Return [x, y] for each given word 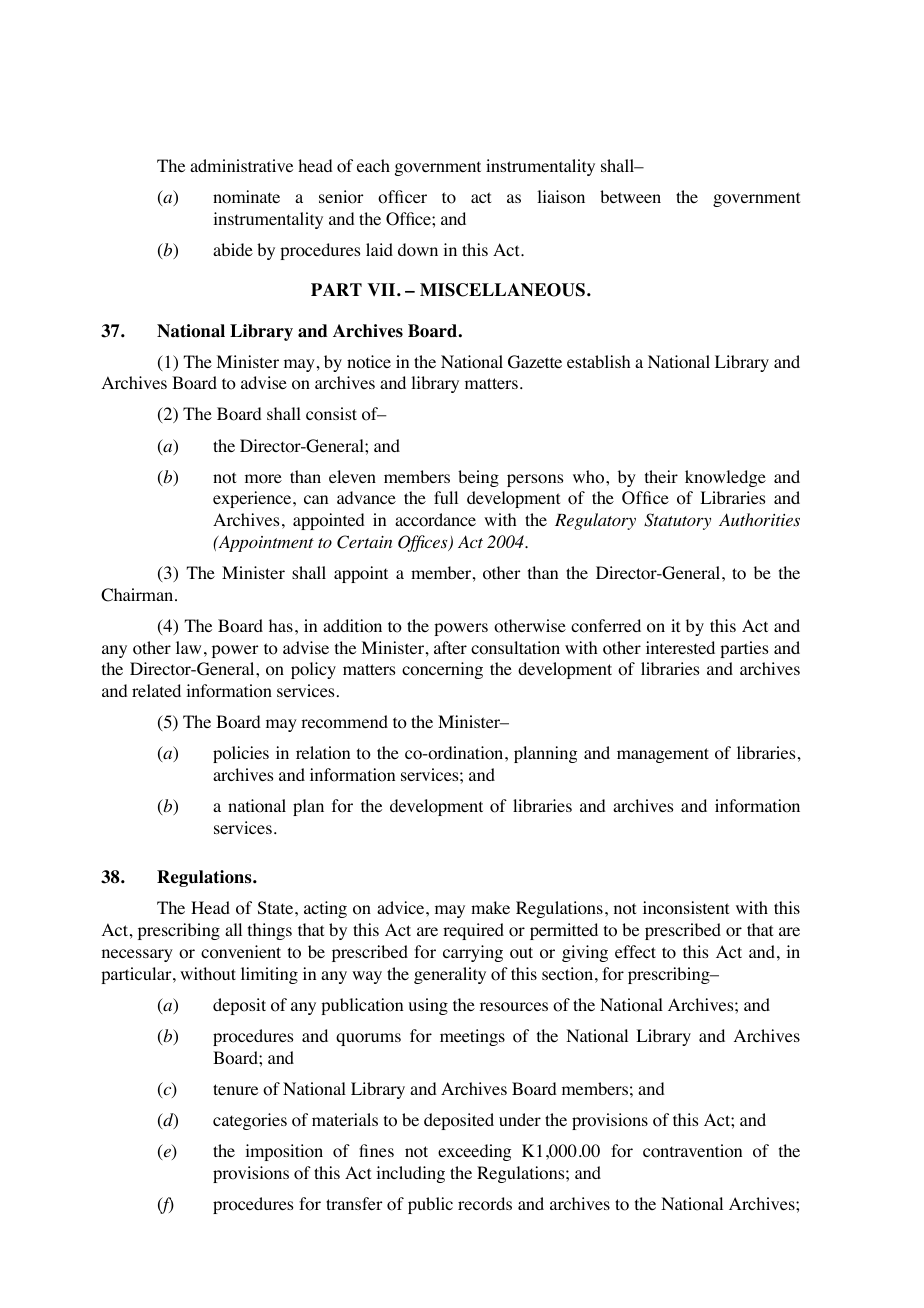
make [490, 907]
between [630, 196]
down [418, 250]
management [663, 755]
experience [253, 499]
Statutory [677, 521]
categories [250, 1121]
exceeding [474, 1152]
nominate [246, 197]
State [277, 908]
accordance [435, 520]
